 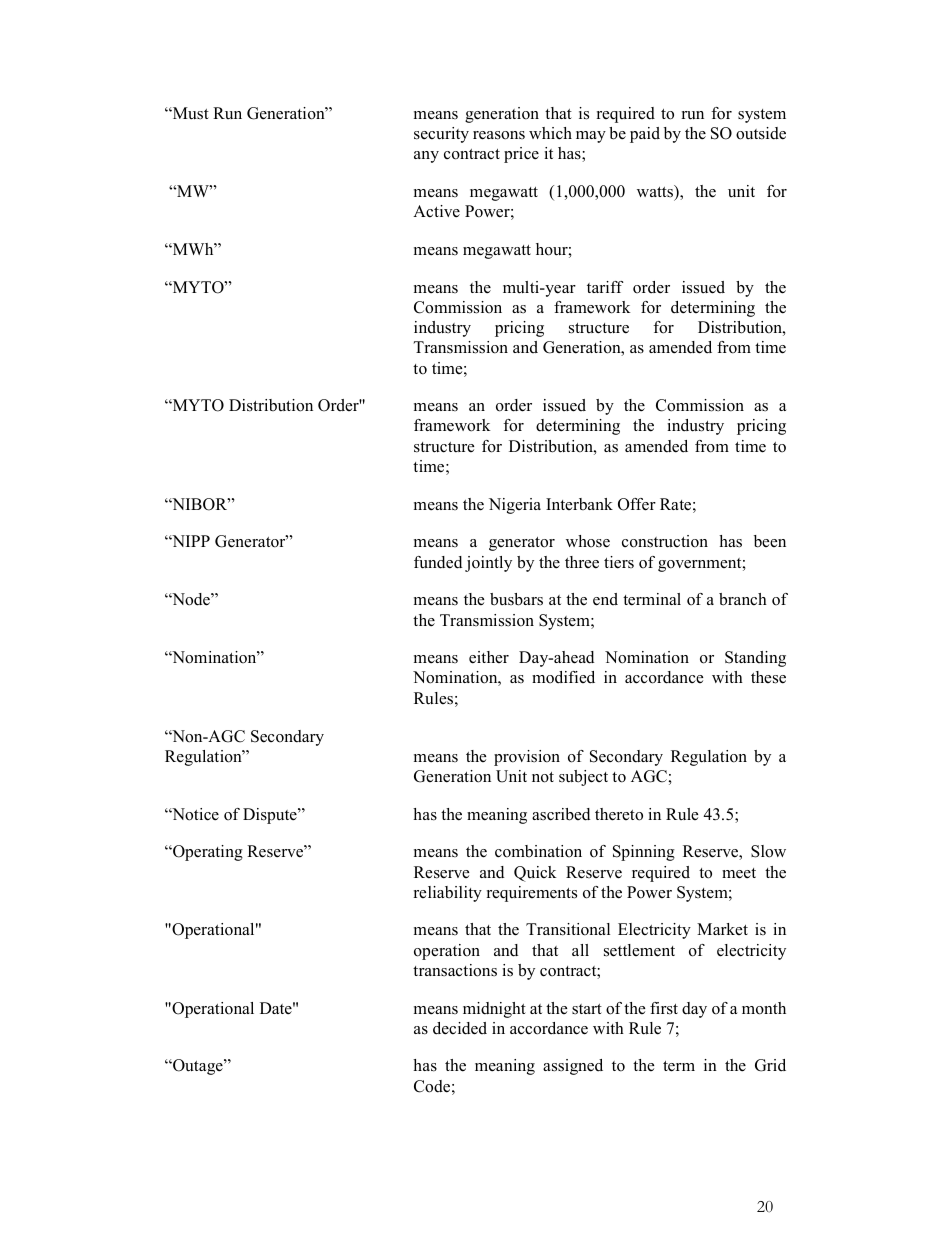 I want to click on decided, so click(x=460, y=1028).
